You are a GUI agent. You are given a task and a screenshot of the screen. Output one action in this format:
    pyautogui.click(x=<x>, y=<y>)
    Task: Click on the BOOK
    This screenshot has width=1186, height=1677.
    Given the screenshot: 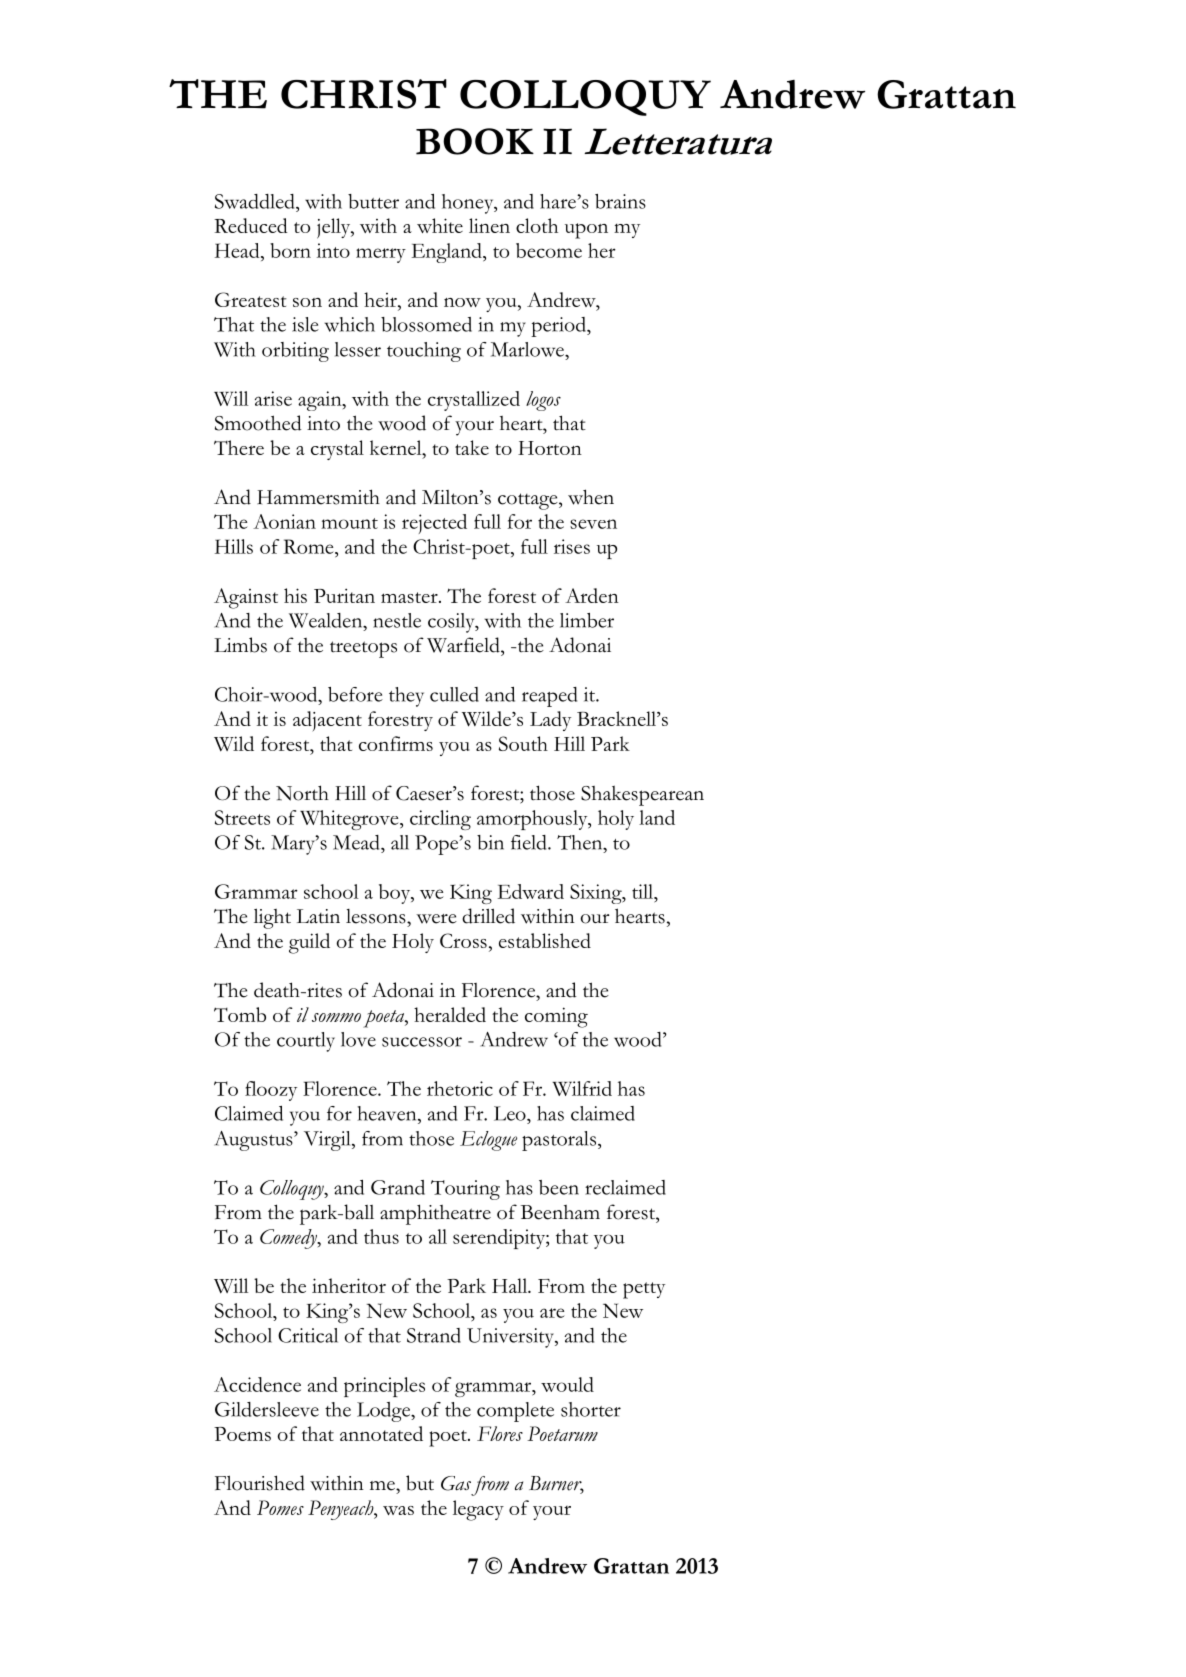 What is the action you would take?
    pyautogui.click(x=475, y=141)
